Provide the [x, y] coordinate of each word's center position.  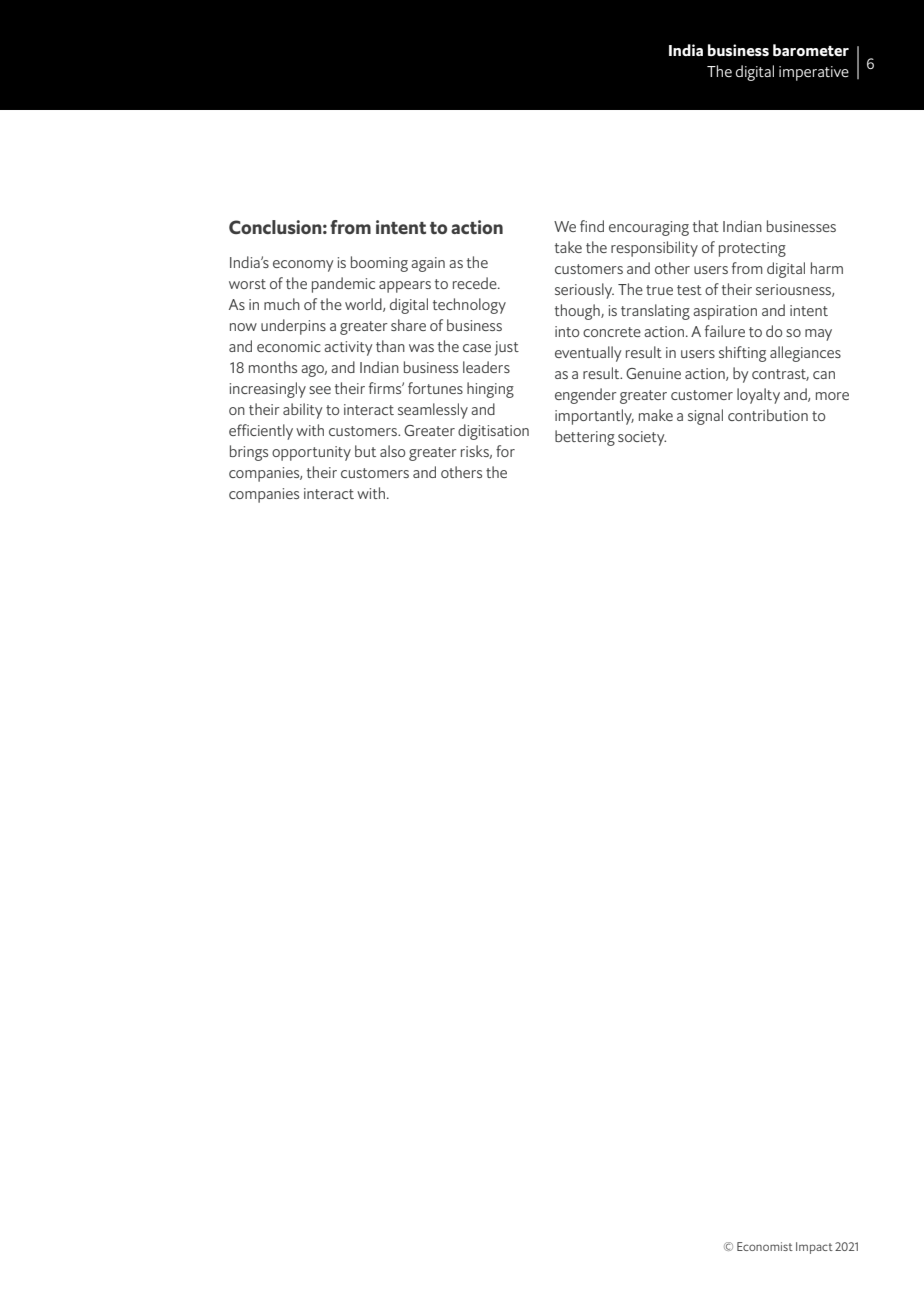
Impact [814, 1248]
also [392, 451]
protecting [752, 249]
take [568, 247]
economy [303, 266]
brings [249, 453]
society [642, 438]
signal [705, 417]
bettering [585, 438]
